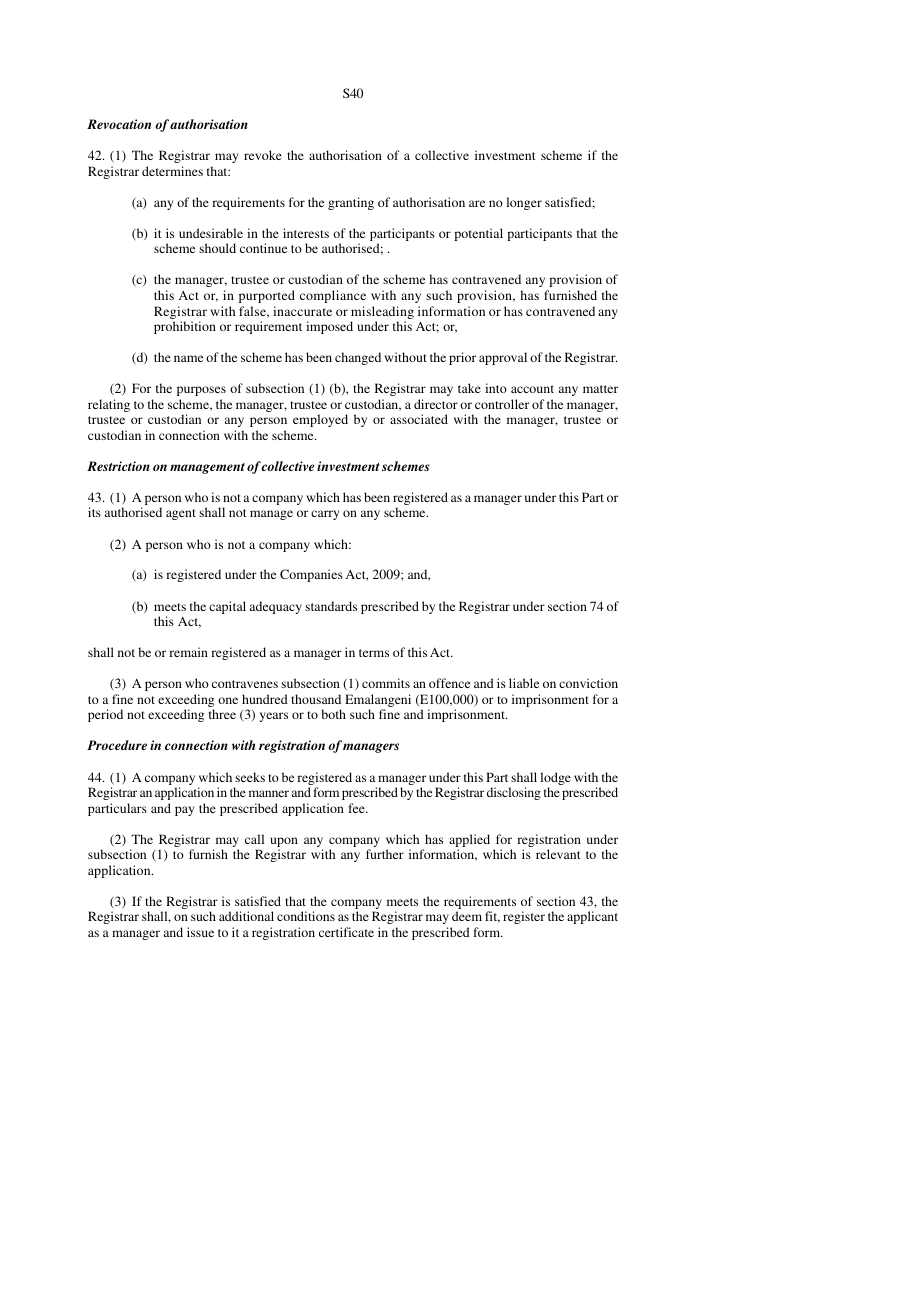  I want to click on determines, so click(172, 171).
